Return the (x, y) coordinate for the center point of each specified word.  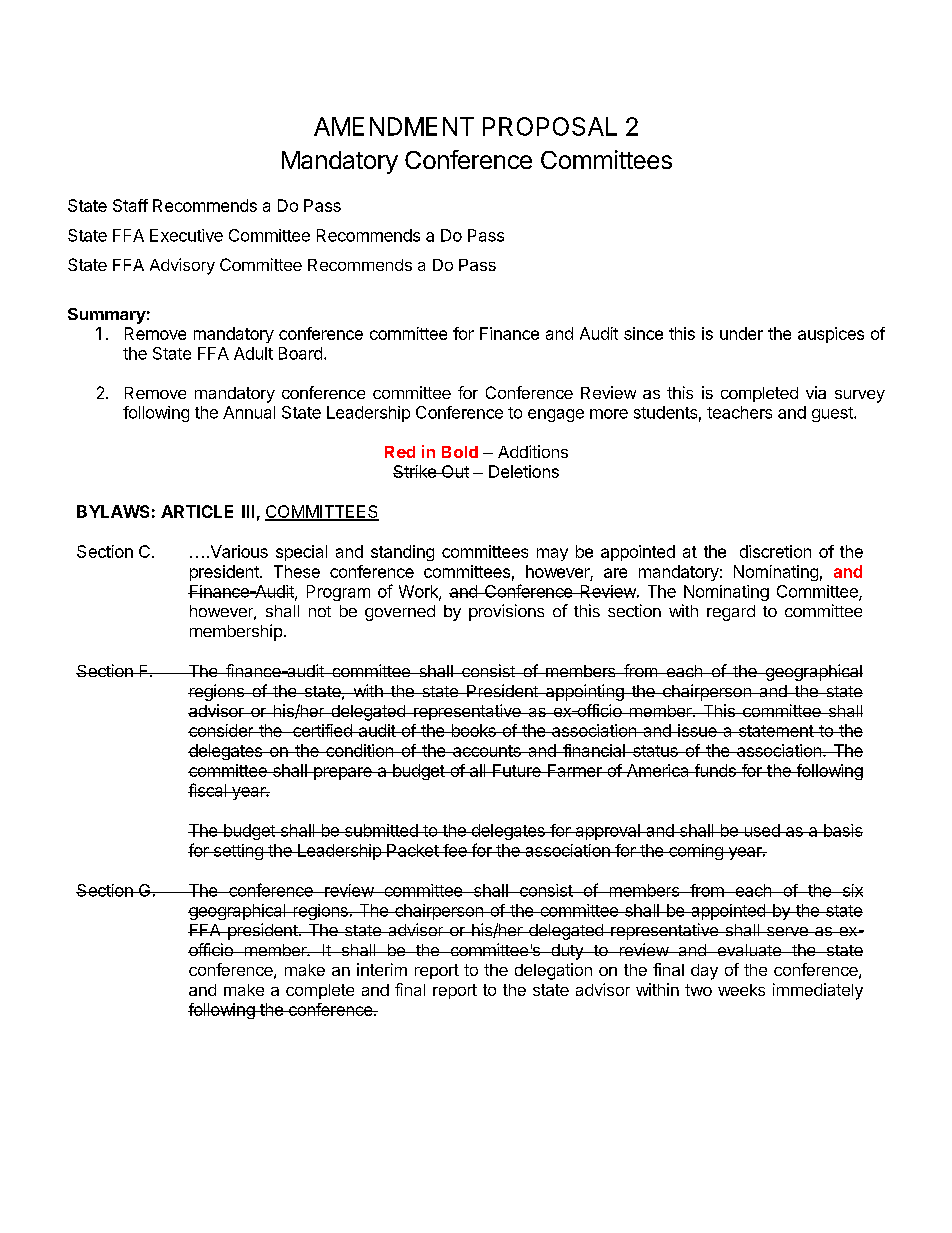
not (320, 611)
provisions (506, 612)
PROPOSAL (550, 126)
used (762, 830)
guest (833, 414)
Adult (253, 353)
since (643, 333)
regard (731, 613)
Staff (130, 205)
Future (517, 770)
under (741, 333)
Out (454, 471)
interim (382, 969)
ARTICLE (197, 511)
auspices (831, 335)
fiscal (208, 790)
